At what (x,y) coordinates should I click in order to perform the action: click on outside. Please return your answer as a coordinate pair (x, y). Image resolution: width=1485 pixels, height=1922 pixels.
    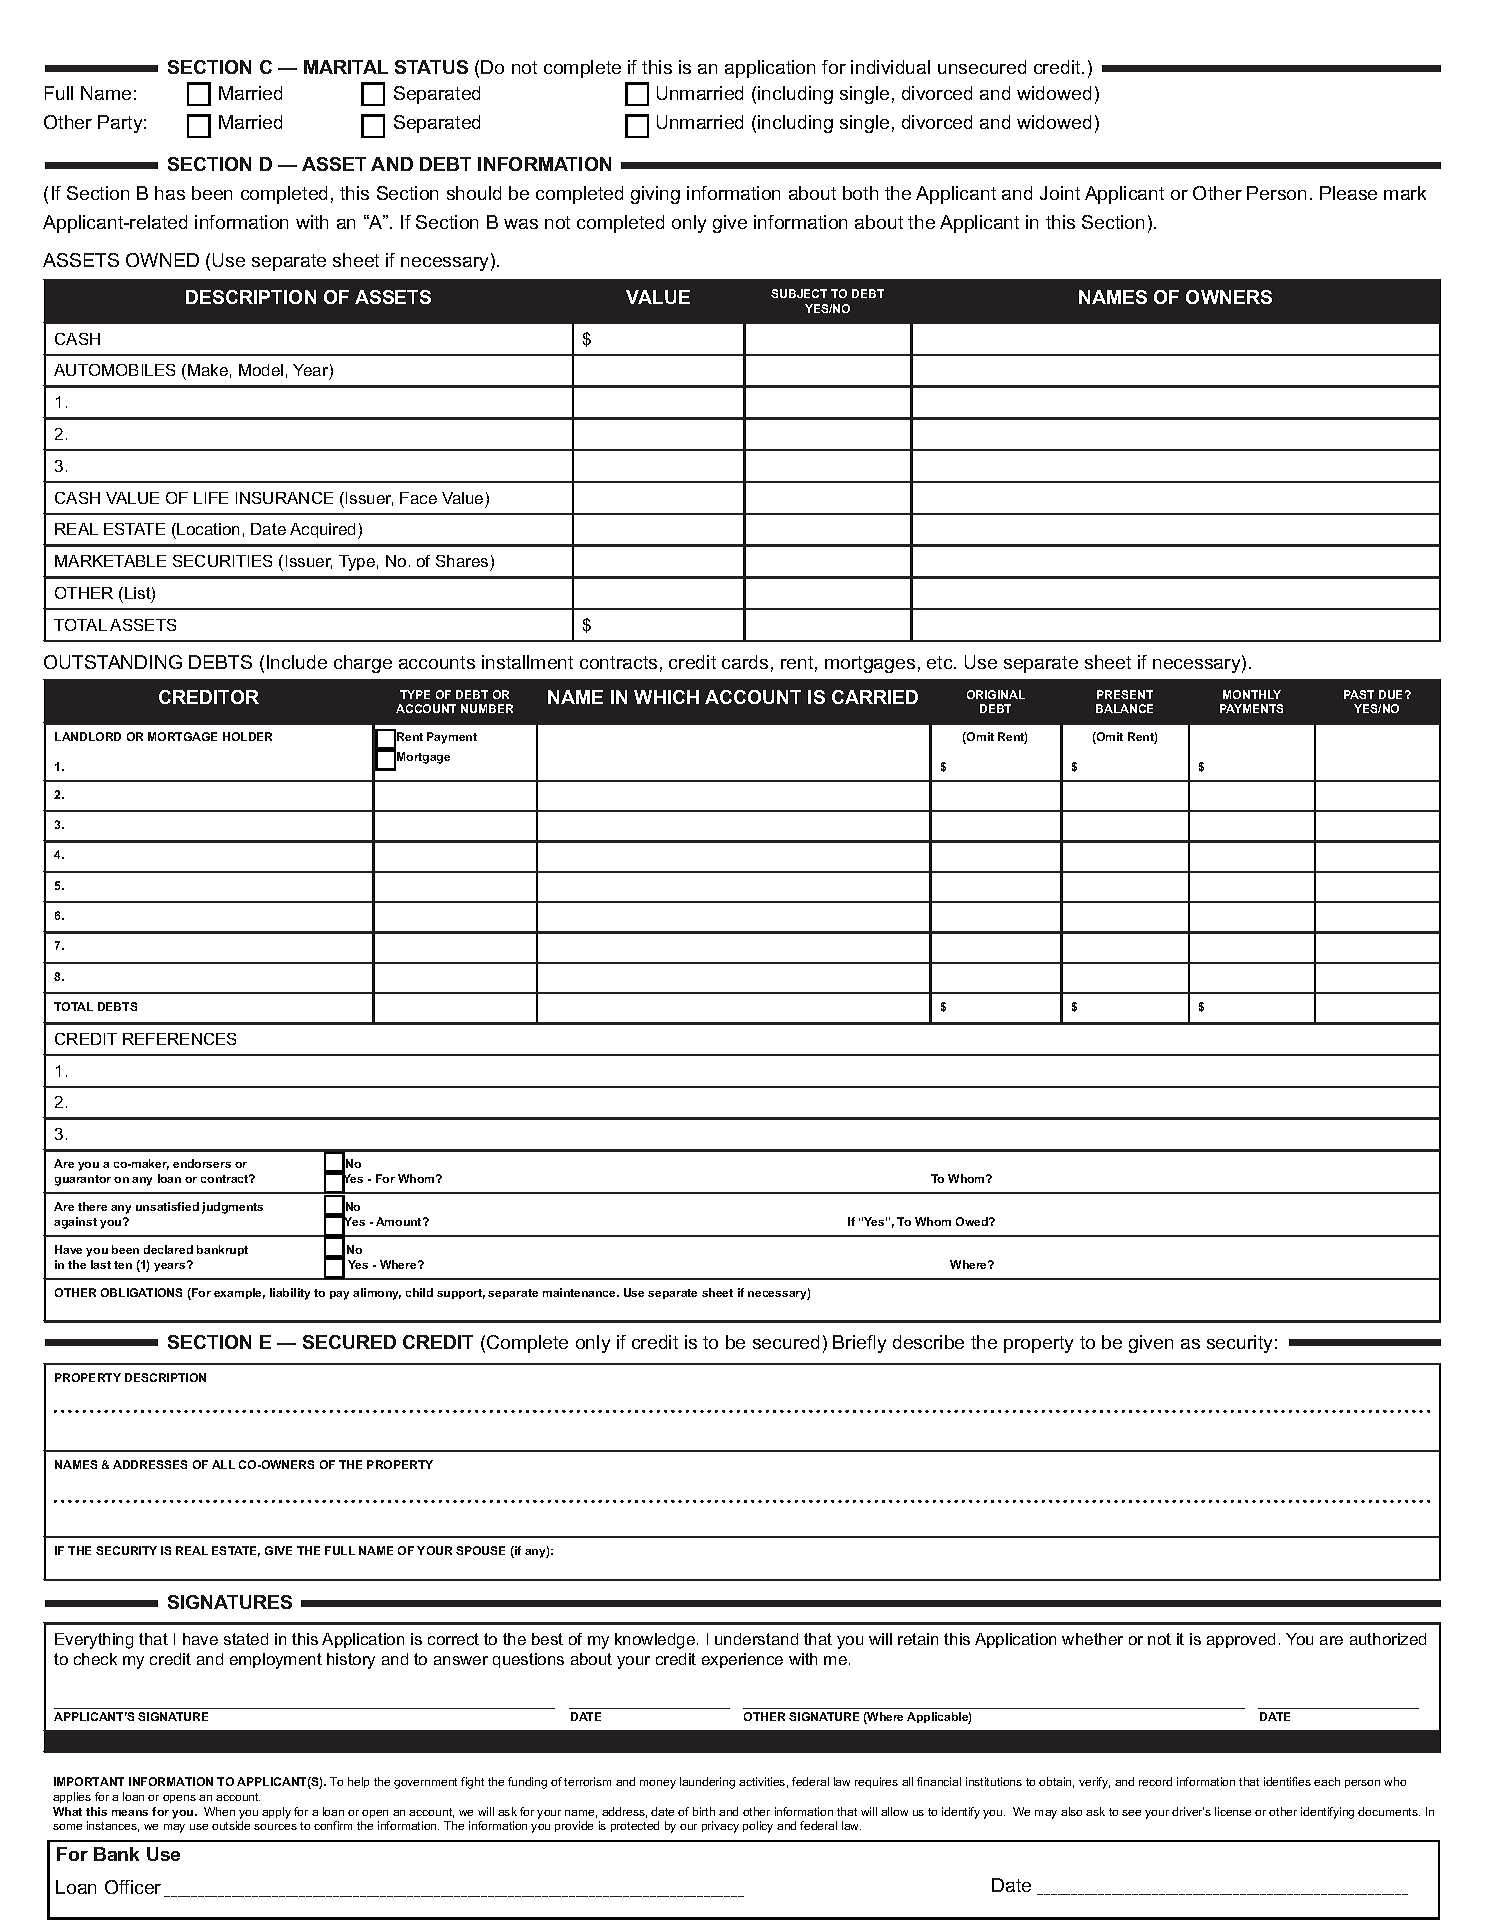
    Looking at the image, I should click on (231, 1825).
